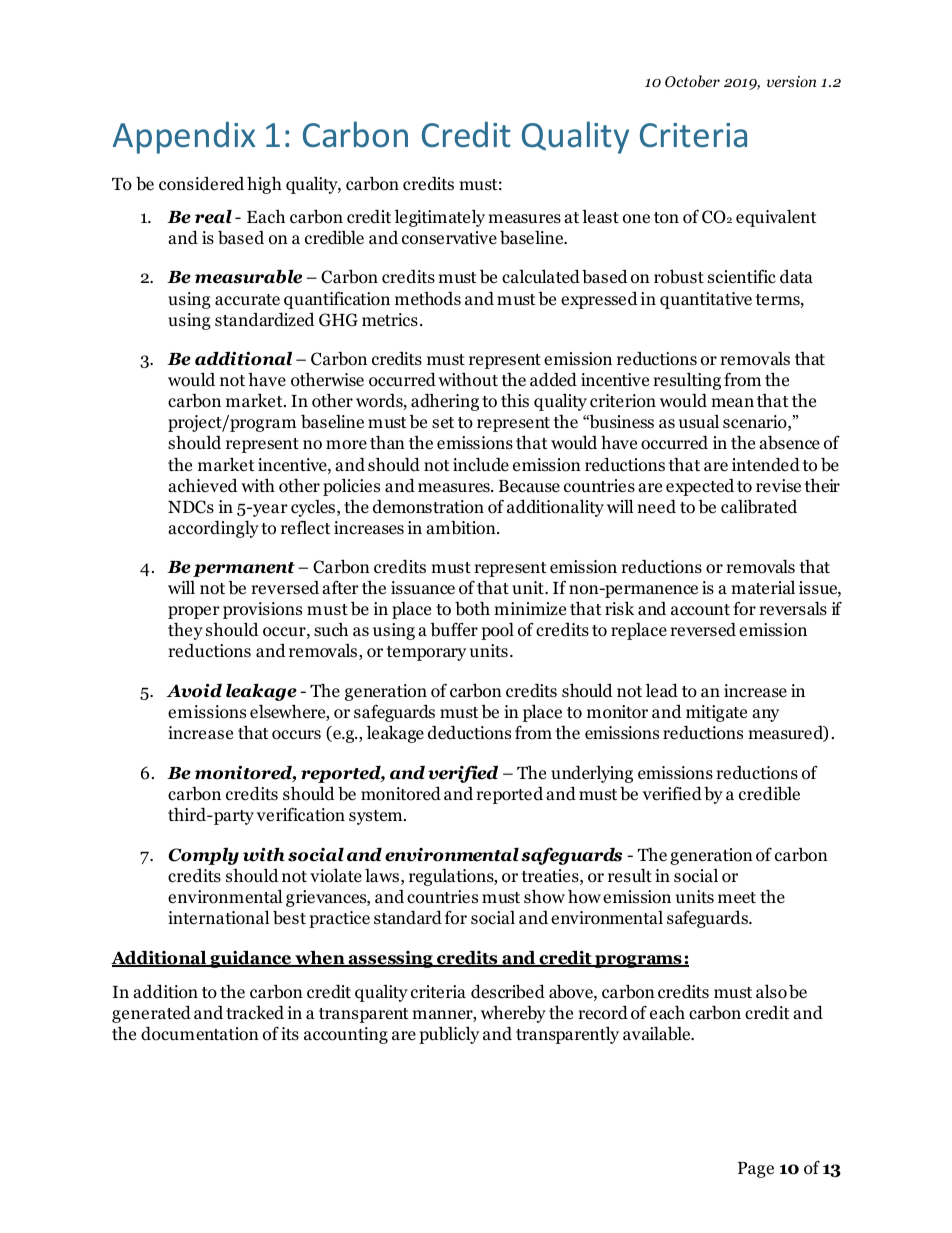 The width and height of the page is (952, 1233). Describe the element at coordinates (301, 814) in the page. I see `verification` at that location.
